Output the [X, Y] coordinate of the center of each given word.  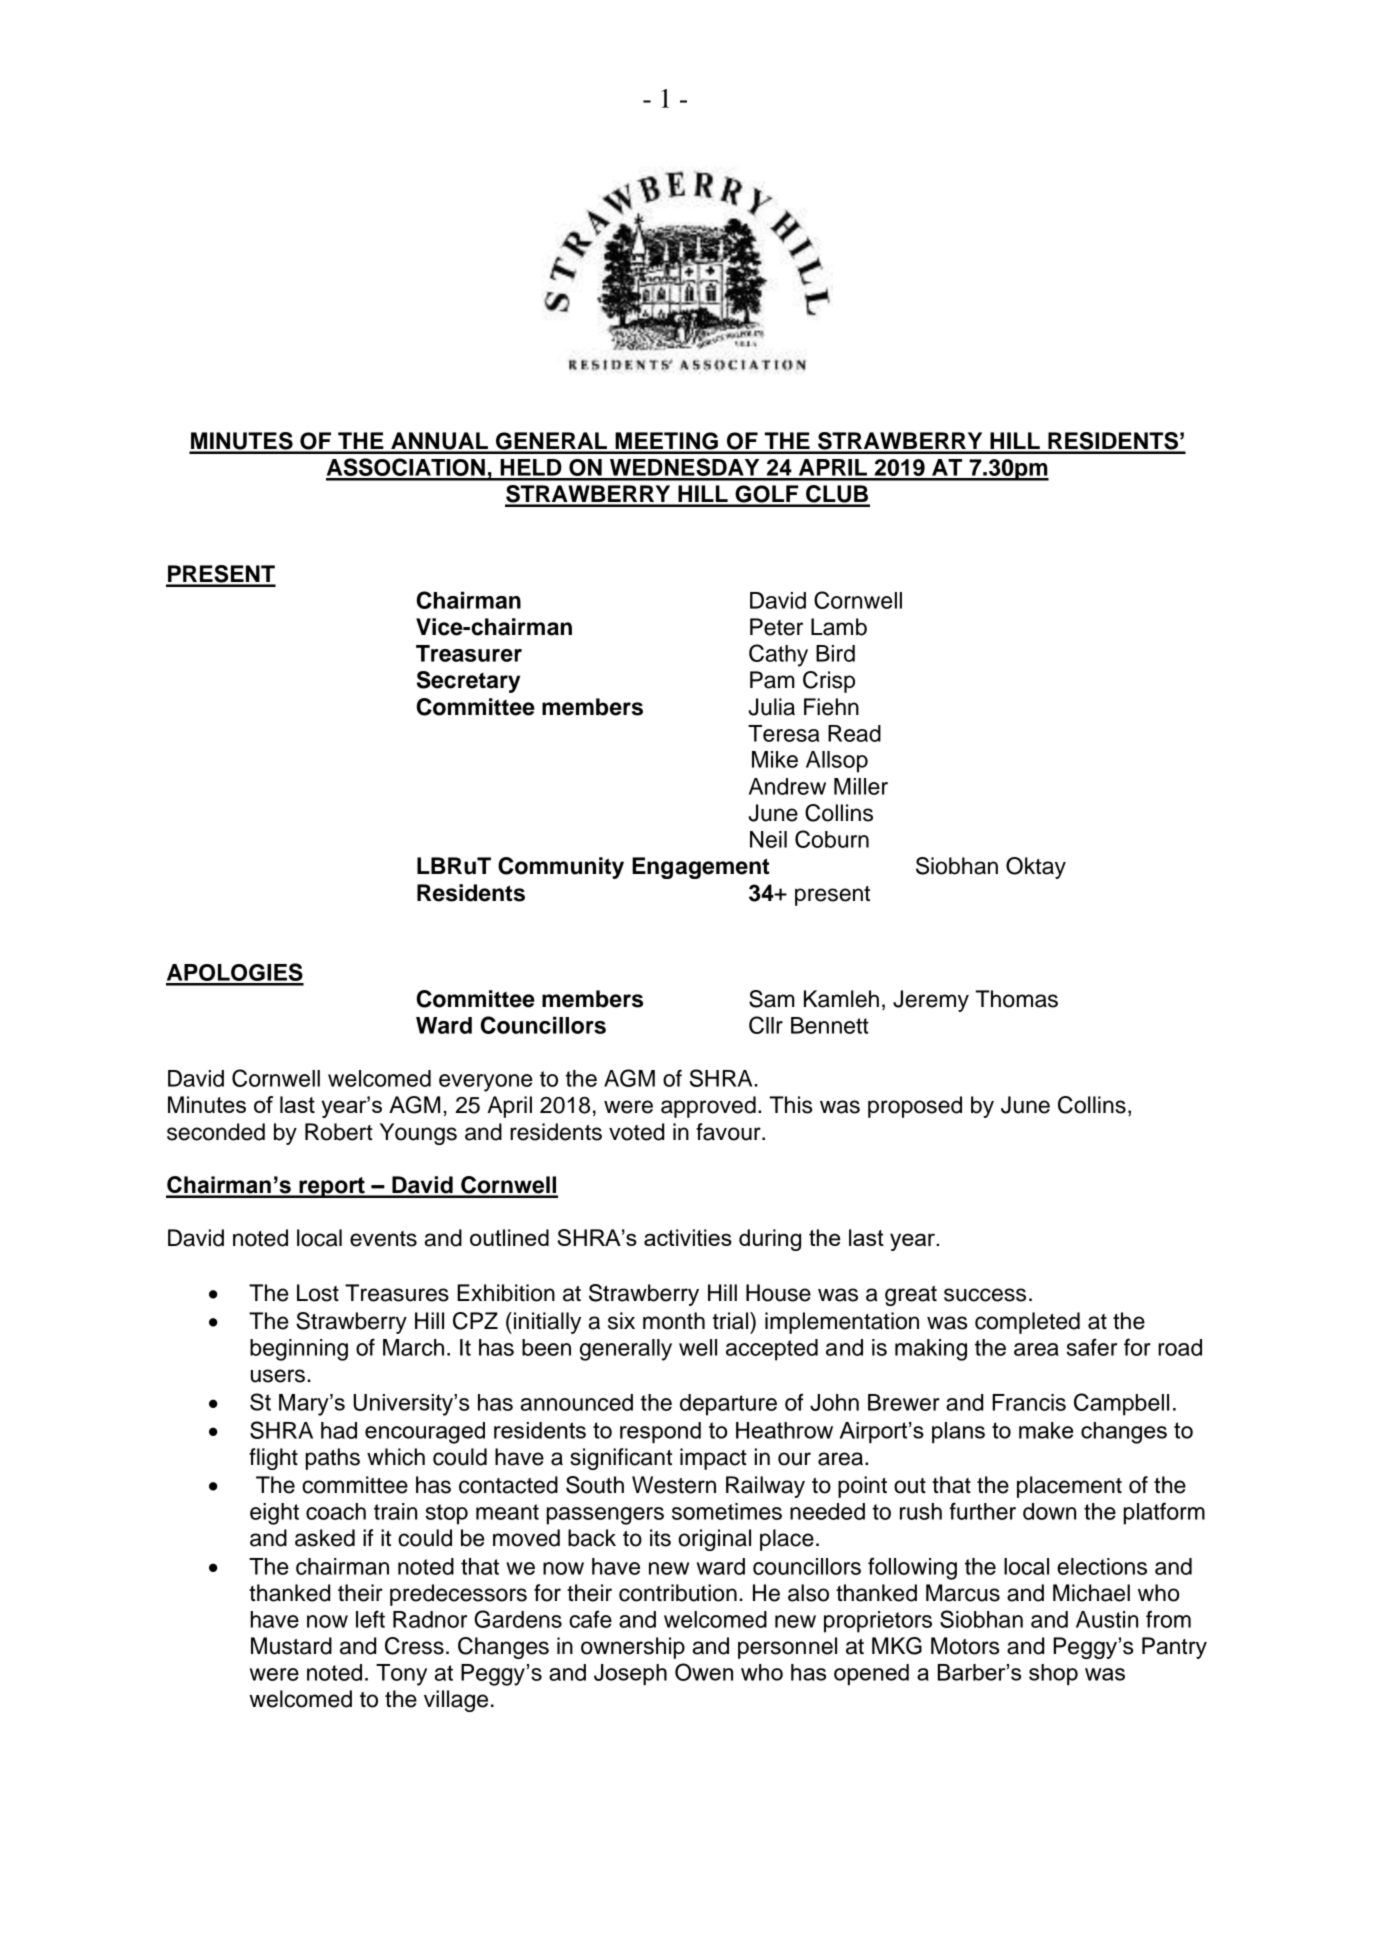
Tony [401, 1675]
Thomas [1016, 999]
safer [1092, 1347]
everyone [486, 1083]
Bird [835, 653]
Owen [704, 1672]
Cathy [778, 655]
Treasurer [469, 653]
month [674, 1321]
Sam [772, 999]
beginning [299, 1350]
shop [1053, 1674]
